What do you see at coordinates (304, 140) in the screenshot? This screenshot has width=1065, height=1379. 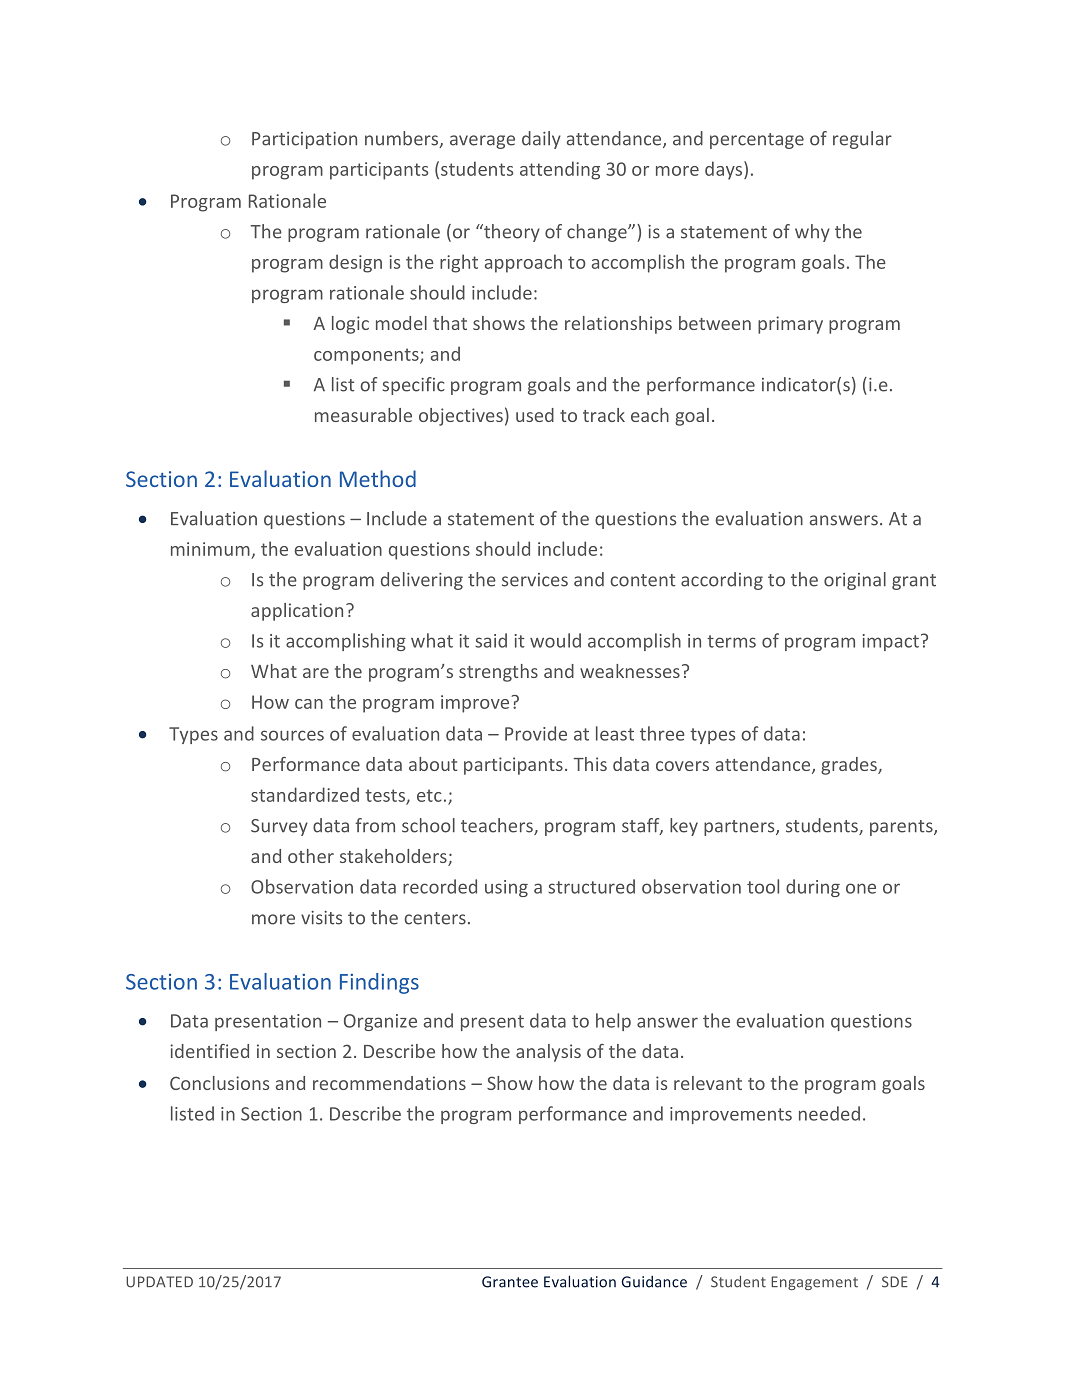 I see `Participation` at bounding box center [304, 140].
